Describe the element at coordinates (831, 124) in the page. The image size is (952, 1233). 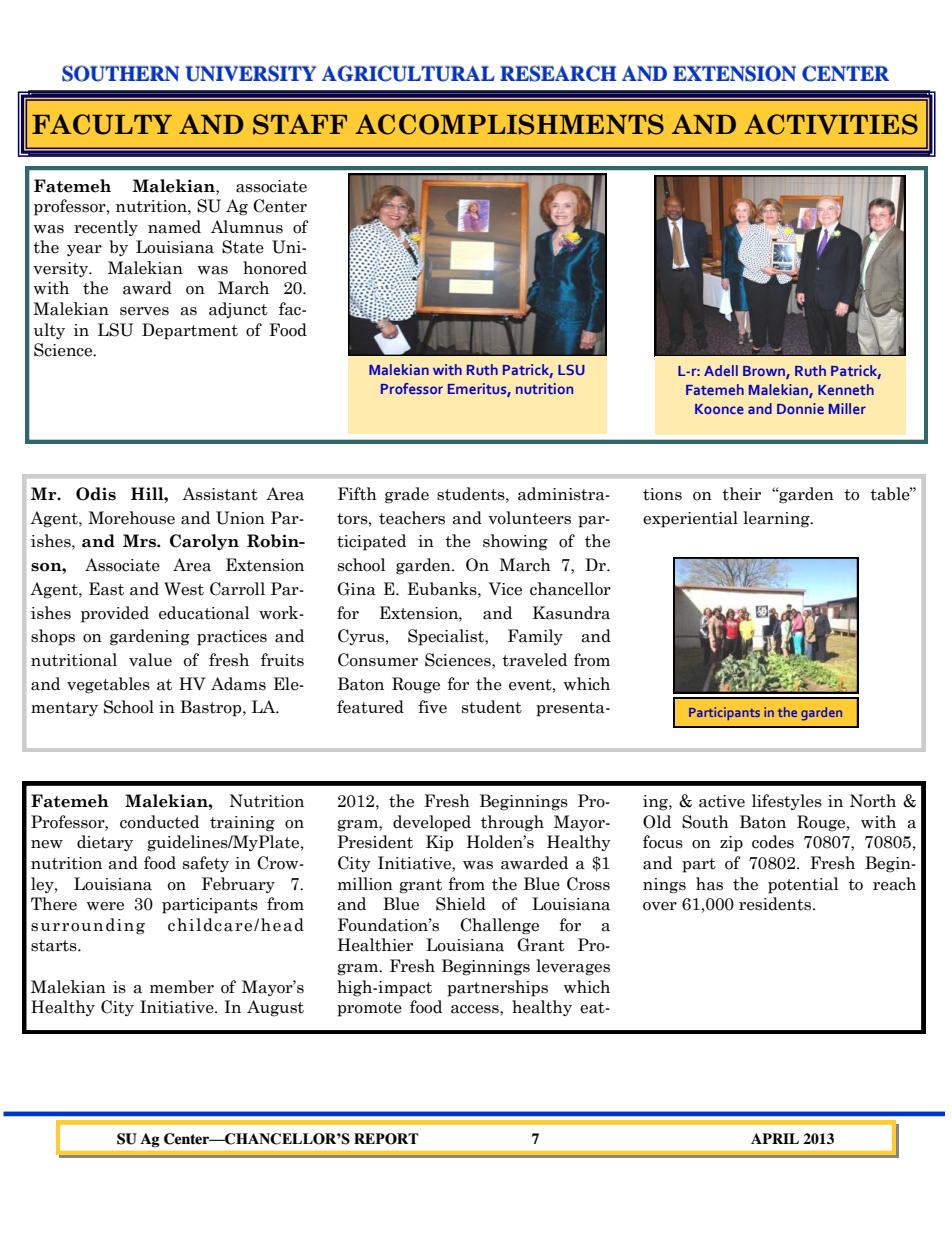
I see `ACTIVITIES` at that location.
